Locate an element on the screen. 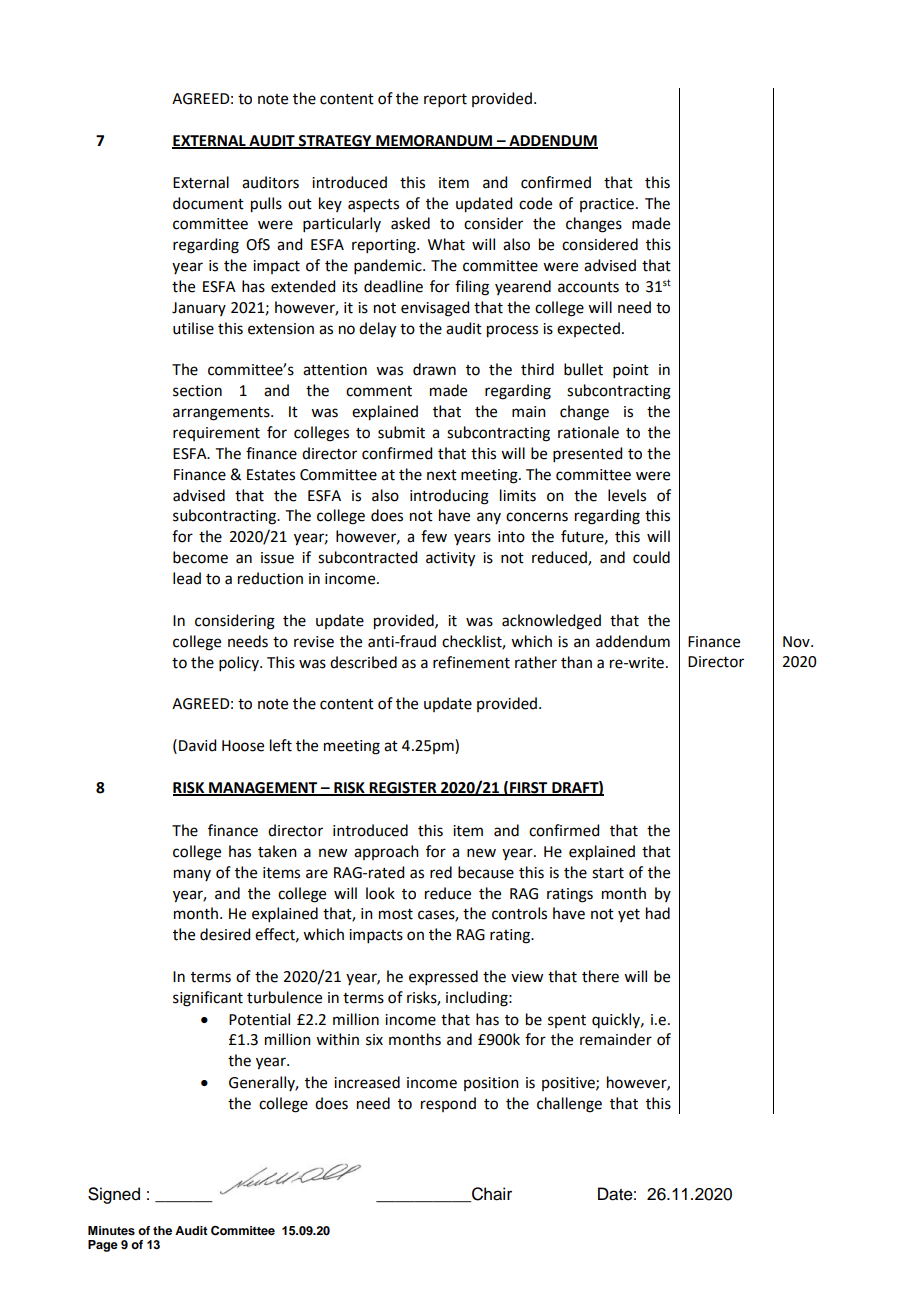 This screenshot has height=1308, width=924. practice is located at coordinates (607, 205).
